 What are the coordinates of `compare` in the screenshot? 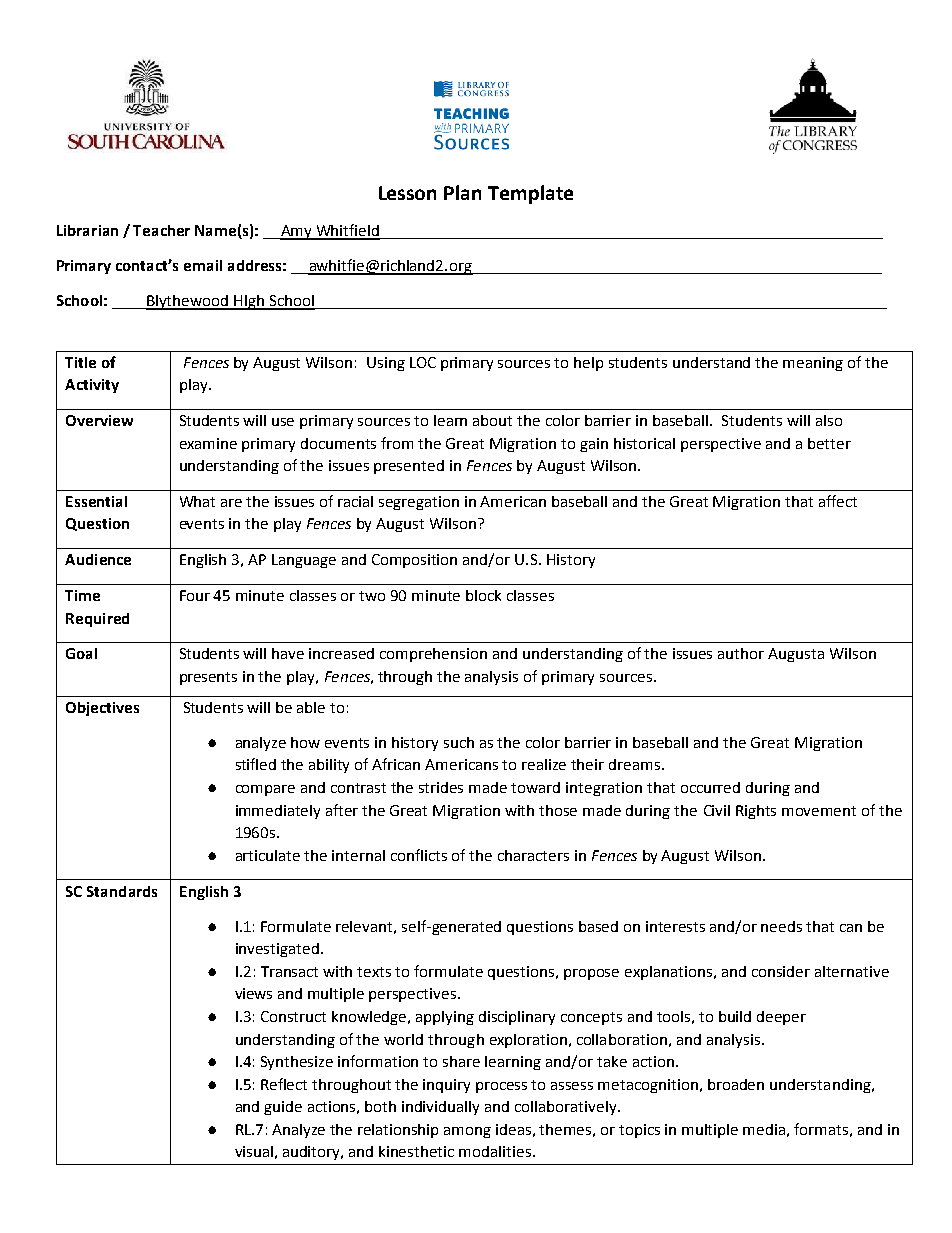 It's located at (265, 790).
